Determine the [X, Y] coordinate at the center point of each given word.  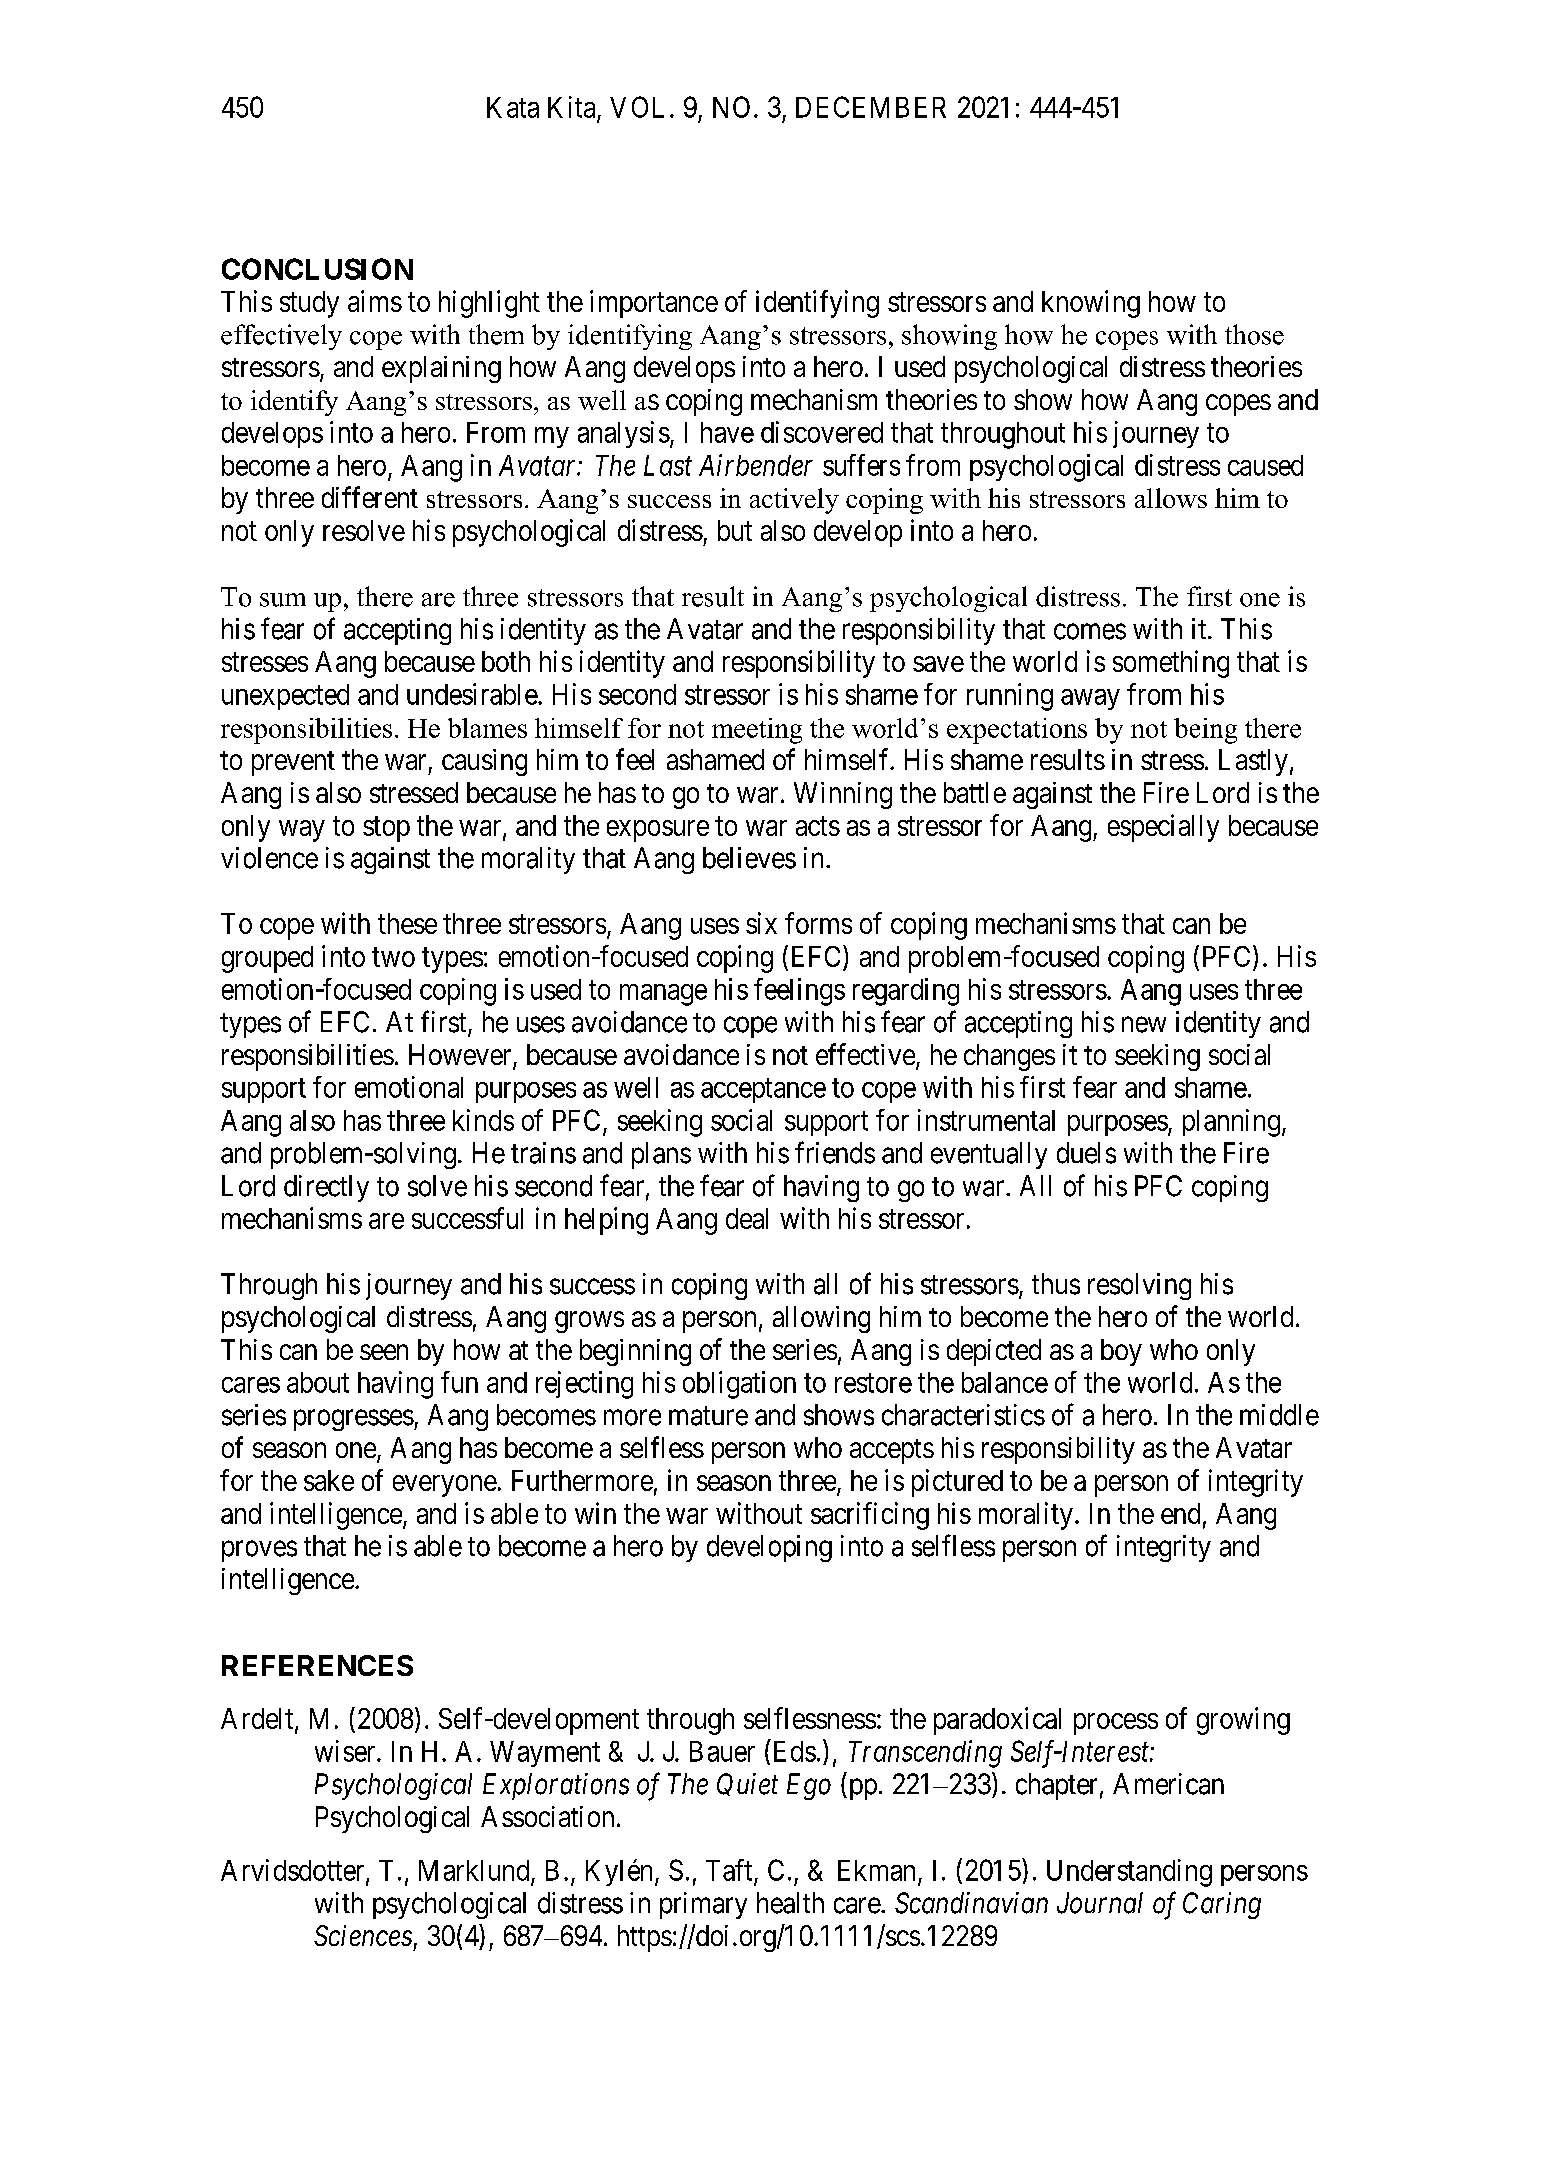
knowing [1091, 304]
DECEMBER [871, 107]
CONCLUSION [317, 269]
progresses [354, 1420]
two [393, 957]
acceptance [763, 1091]
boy [1121, 1352]
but [735, 530]
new [1144, 1025]
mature [708, 1416]
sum [283, 600]
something [1171, 664]
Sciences [363, 1935]
